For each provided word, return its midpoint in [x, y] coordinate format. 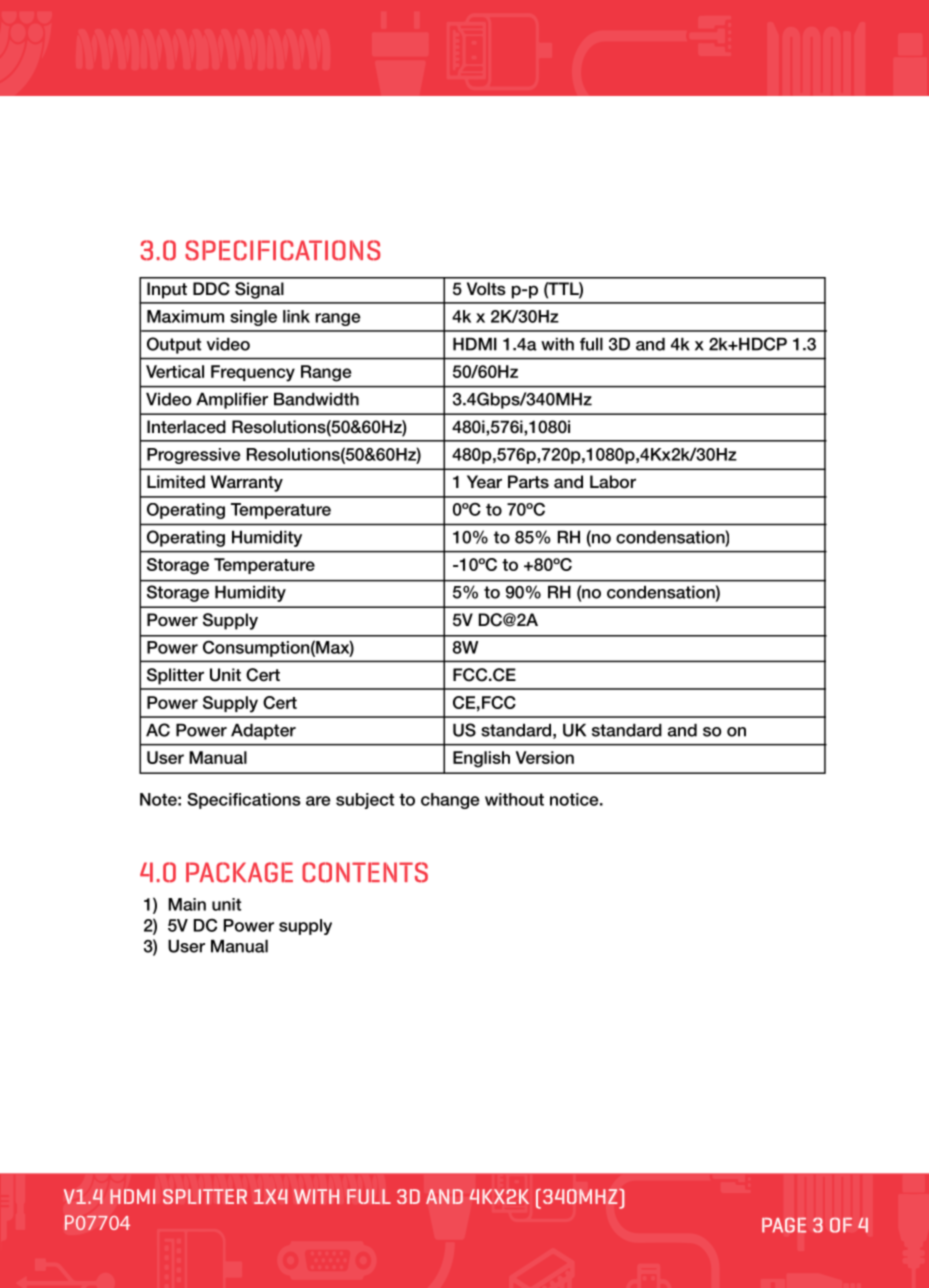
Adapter [263, 732]
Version [545, 757]
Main [187, 904]
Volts [486, 289]
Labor [613, 482]
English [481, 759]
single [253, 318]
